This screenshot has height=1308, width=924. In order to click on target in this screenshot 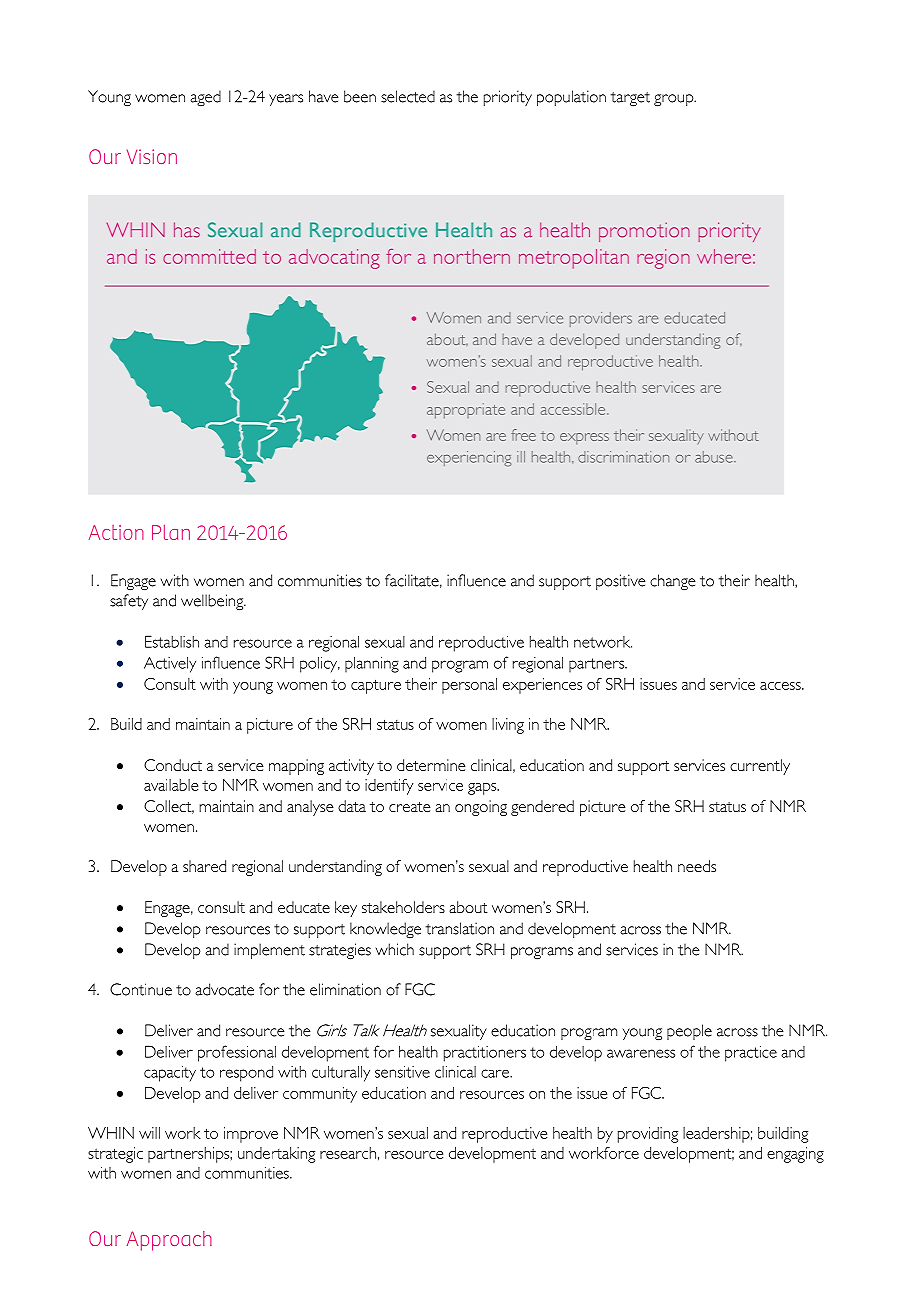, I will do `click(630, 99)`.
